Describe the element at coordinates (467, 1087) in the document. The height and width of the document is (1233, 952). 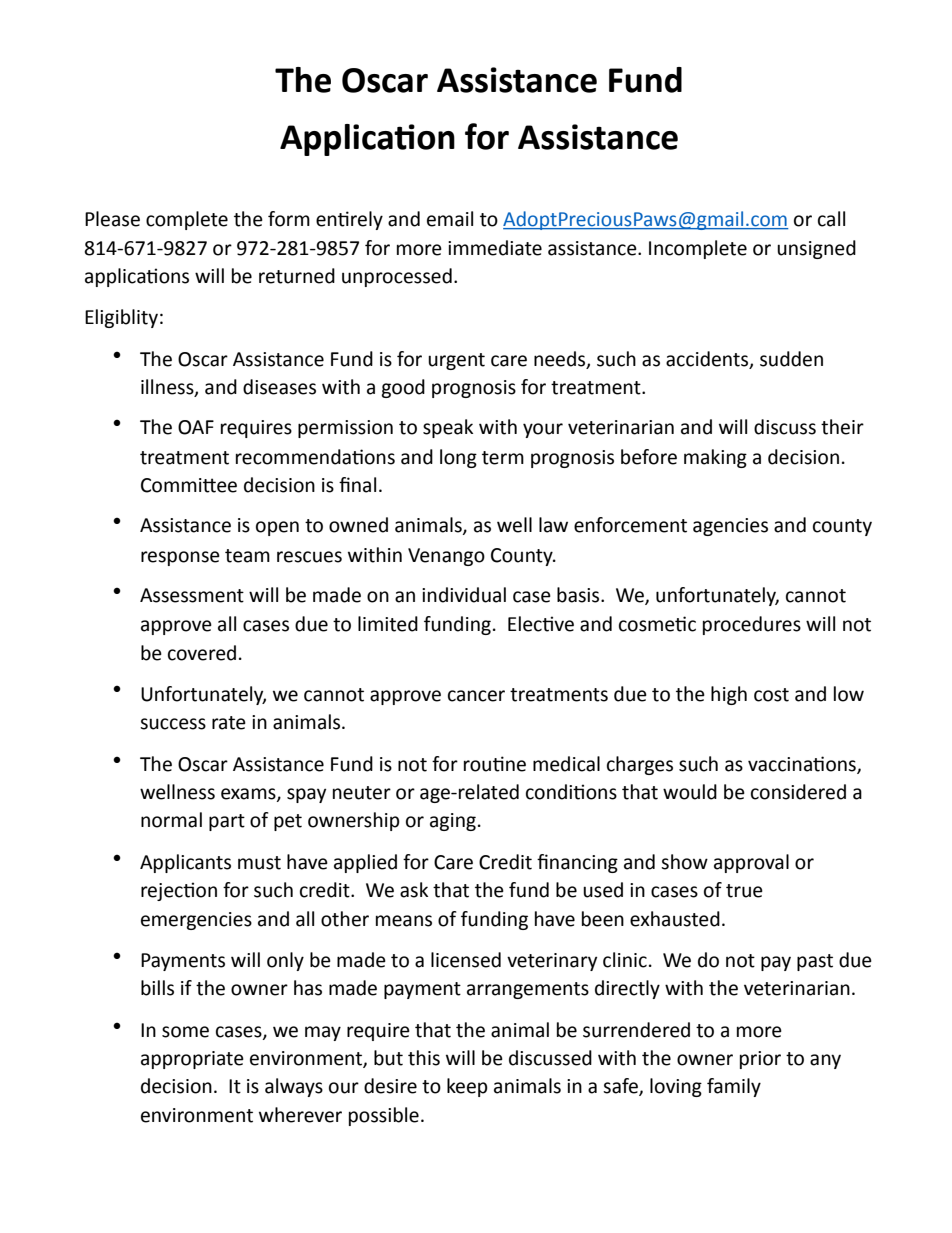
I see `keep` at that location.
